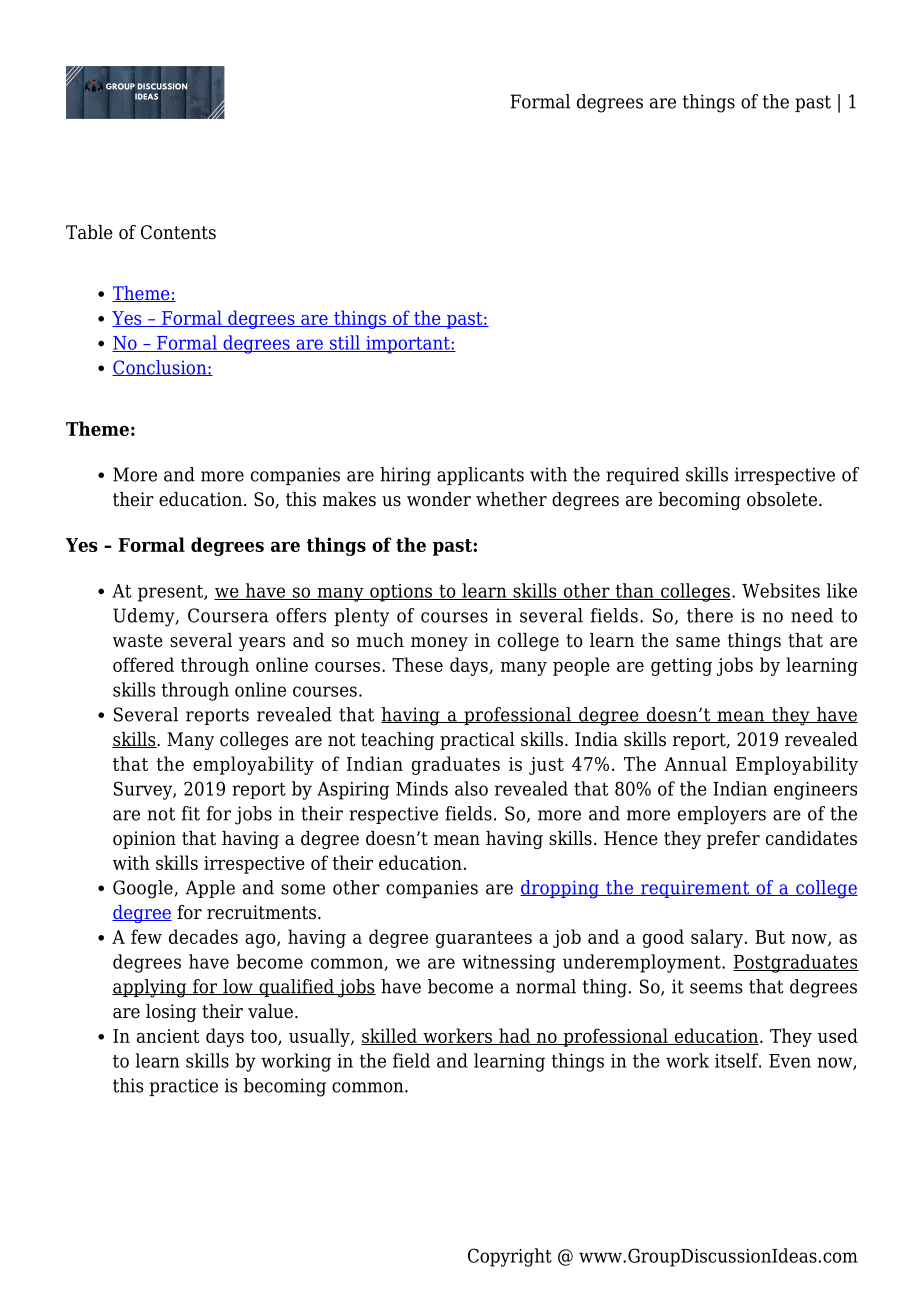 Image resolution: width=924 pixels, height=1308 pixels. I want to click on practice, so click(183, 1087).
